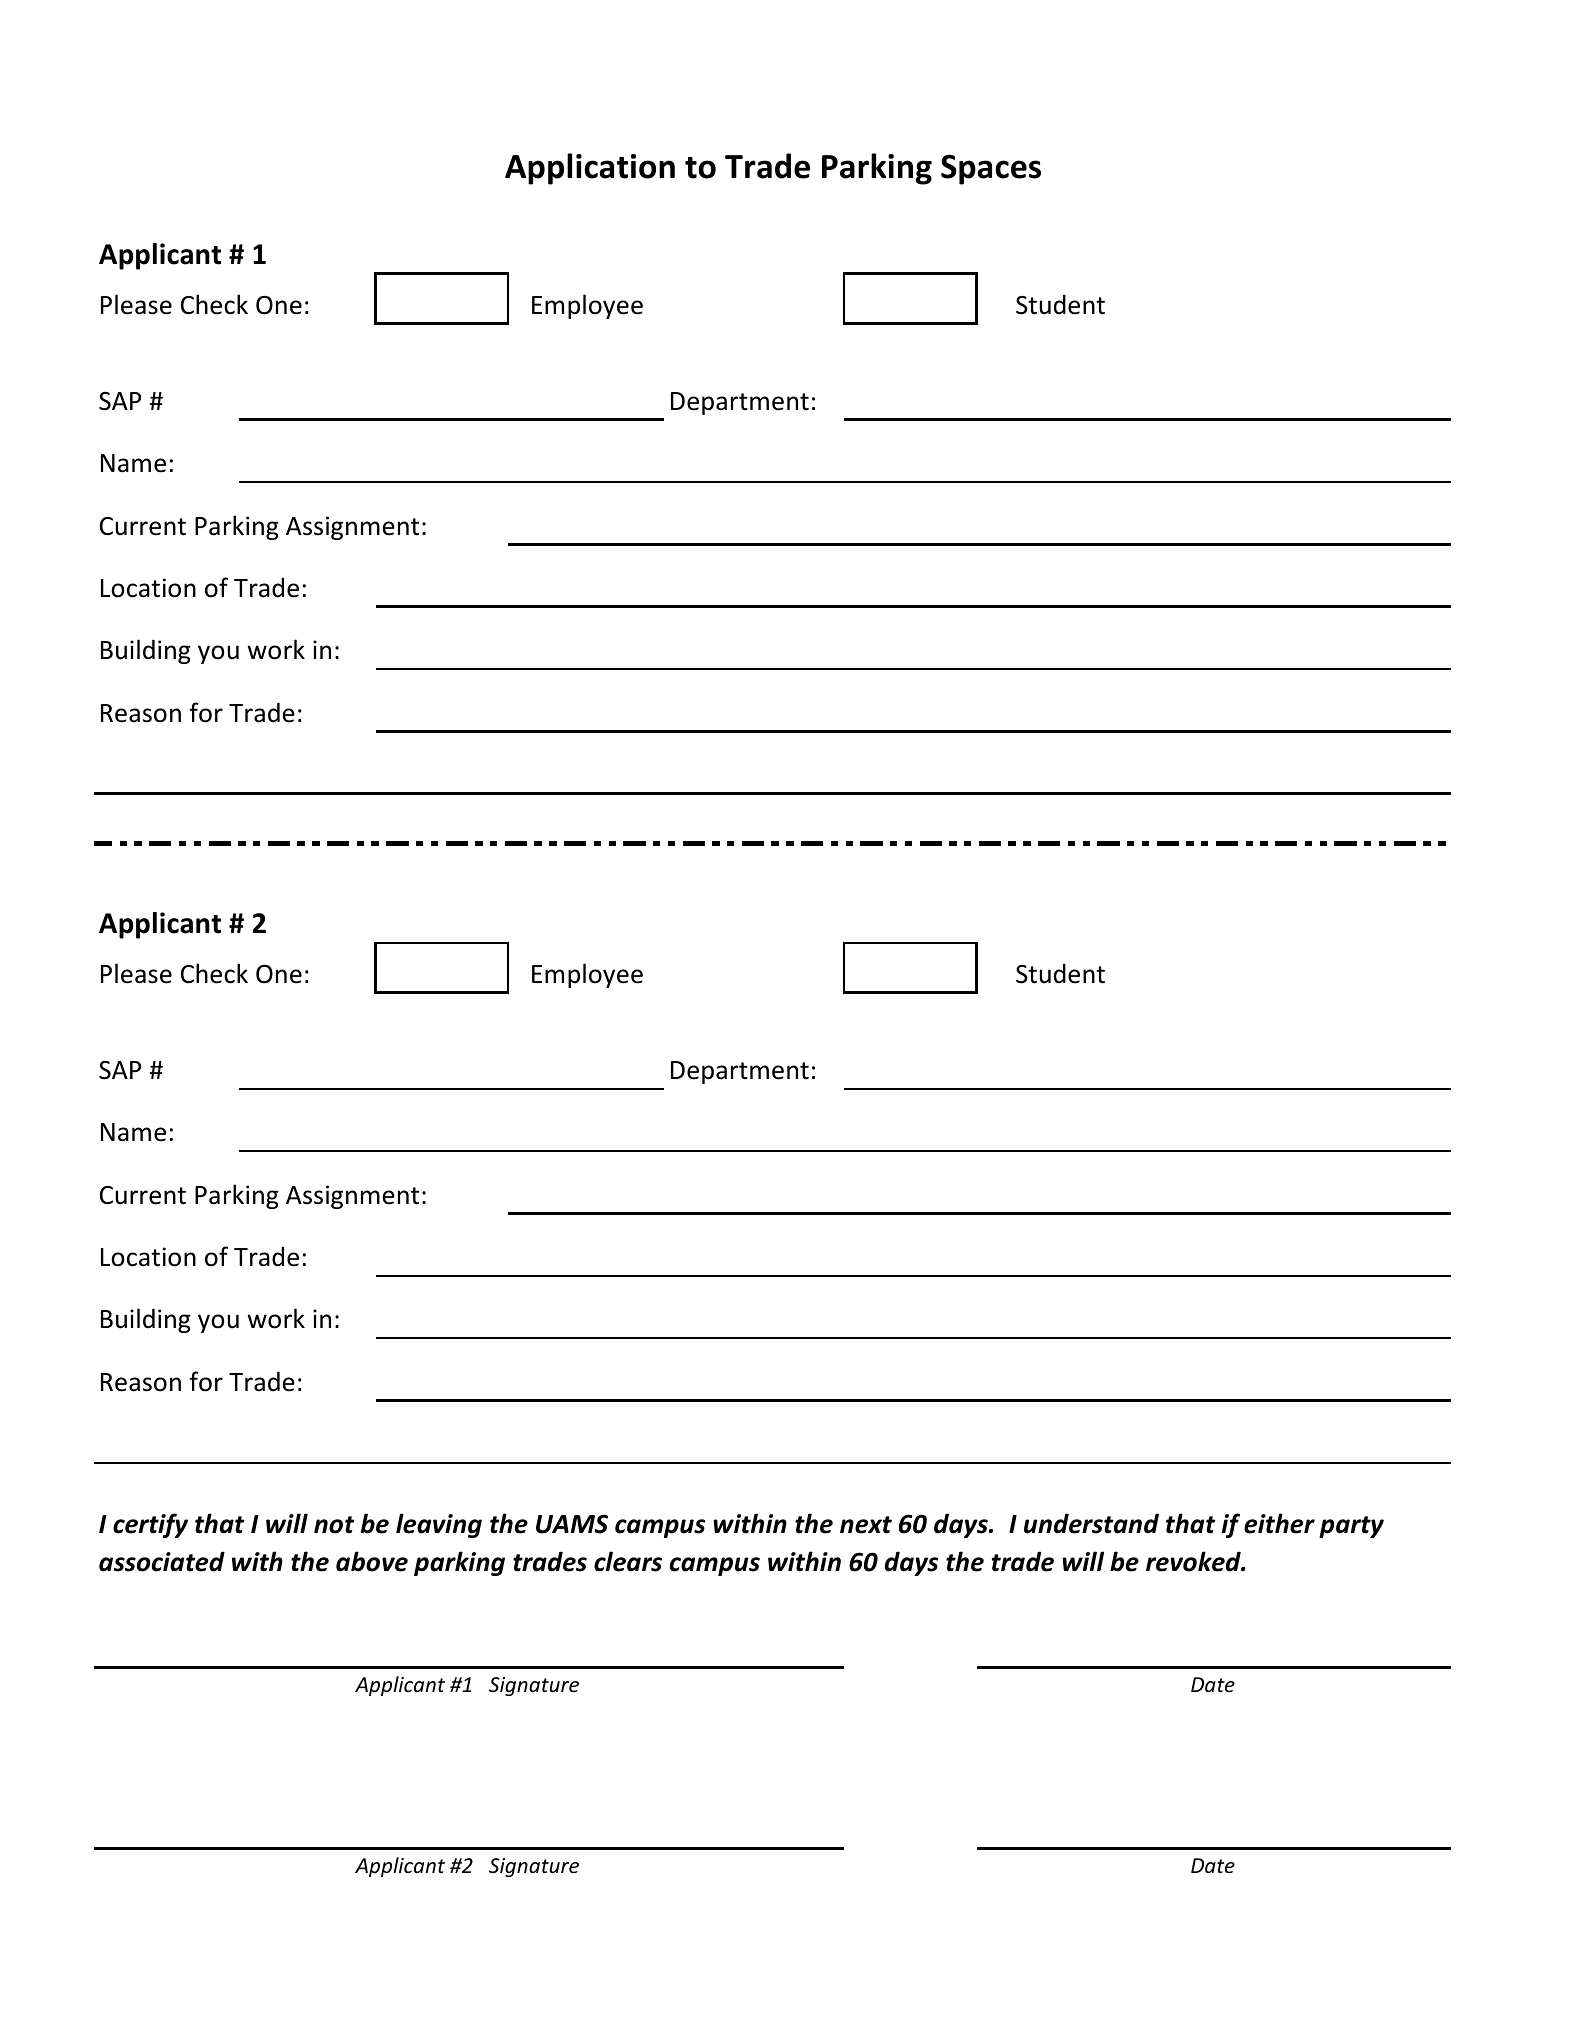 Image resolution: width=1574 pixels, height=2037 pixels. Describe the element at coordinates (334, 1525) in the screenshot. I see `not` at that location.
